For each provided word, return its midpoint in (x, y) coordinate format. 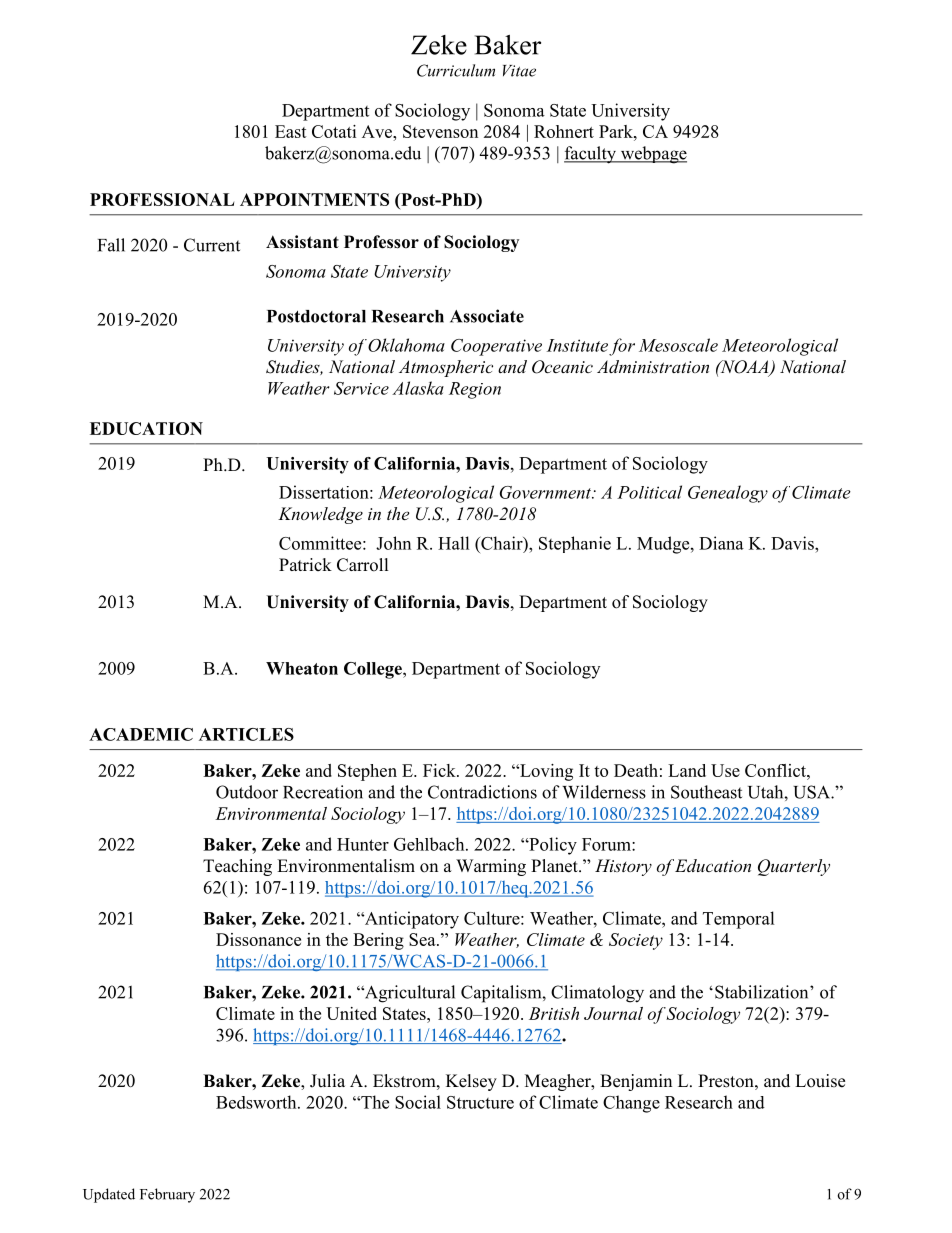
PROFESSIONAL (162, 199)
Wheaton (302, 668)
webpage (652, 155)
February (167, 1195)
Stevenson (440, 131)
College (374, 670)
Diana (721, 543)
